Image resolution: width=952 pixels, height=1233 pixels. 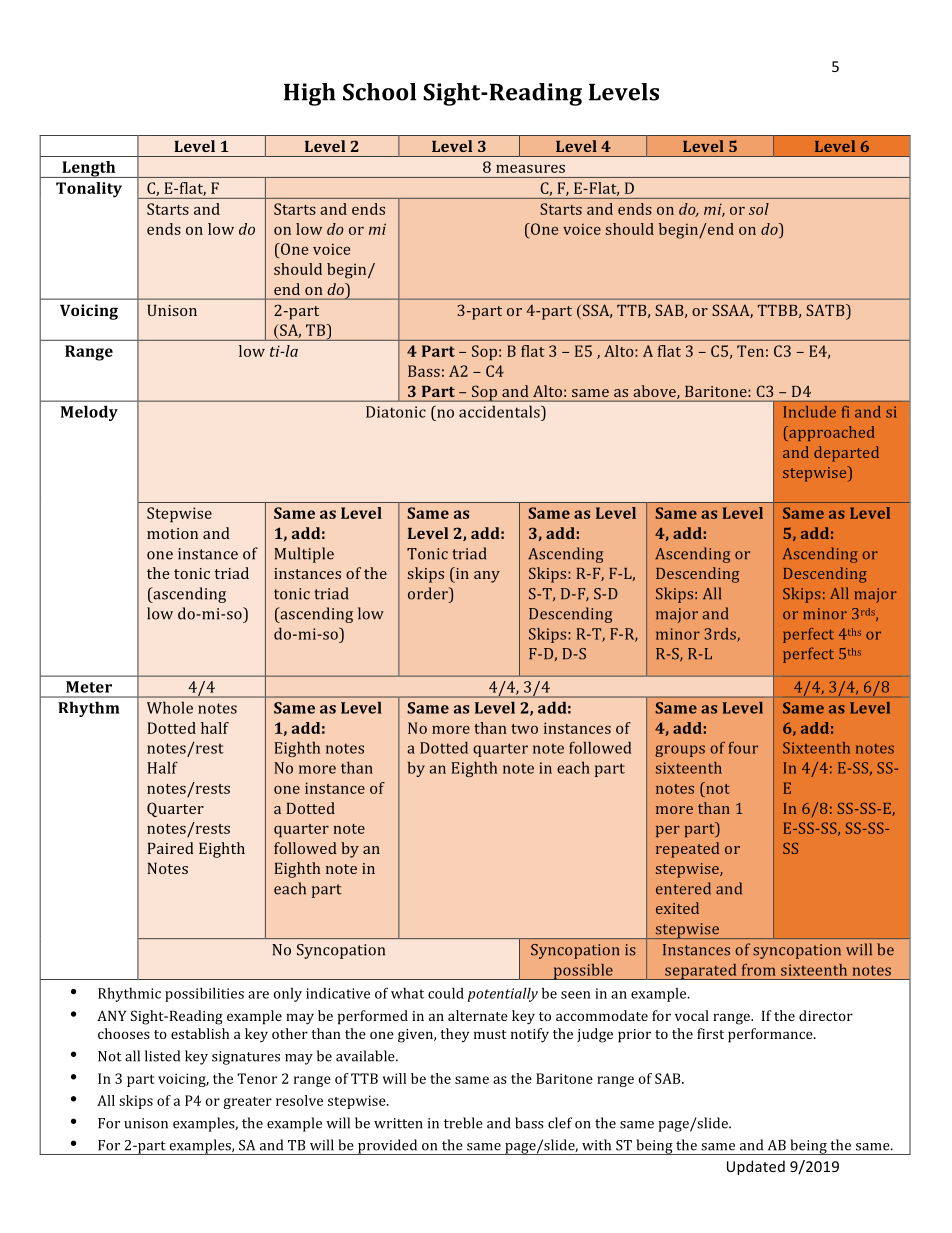 I want to click on Whole, so click(x=170, y=707).
